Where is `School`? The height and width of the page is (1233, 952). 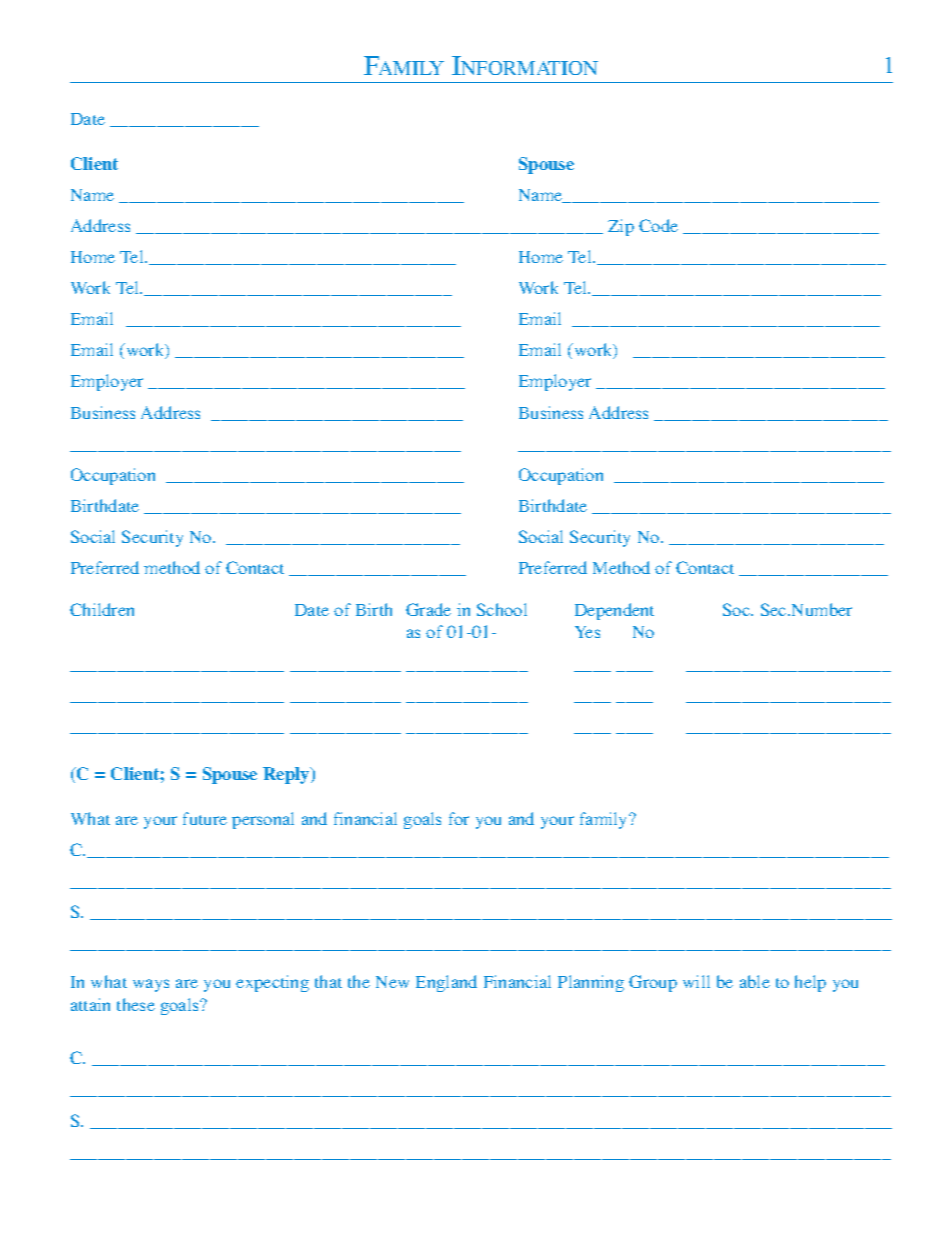 School is located at coordinates (502, 609).
